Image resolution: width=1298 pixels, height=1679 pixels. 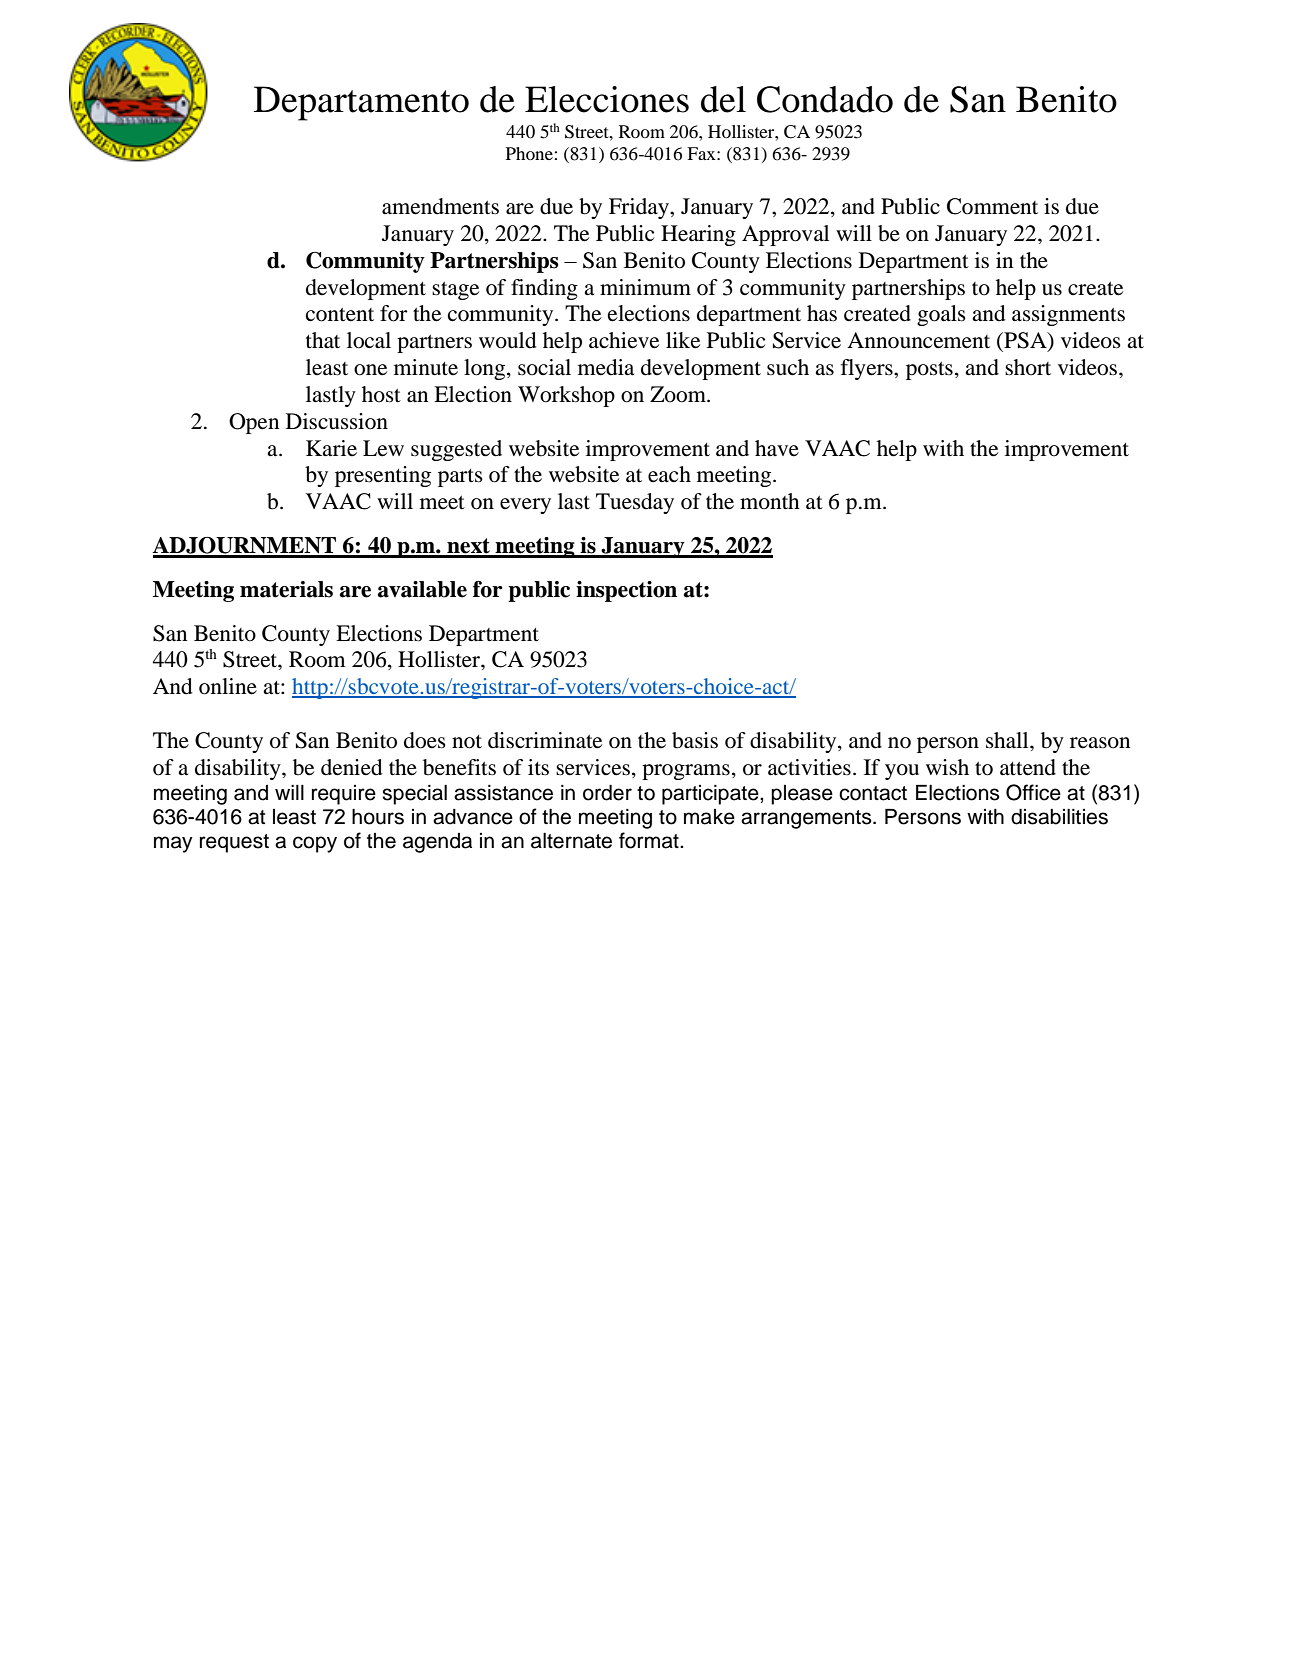 What do you see at coordinates (361, 103) in the page?
I see `Departamento` at bounding box center [361, 103].
